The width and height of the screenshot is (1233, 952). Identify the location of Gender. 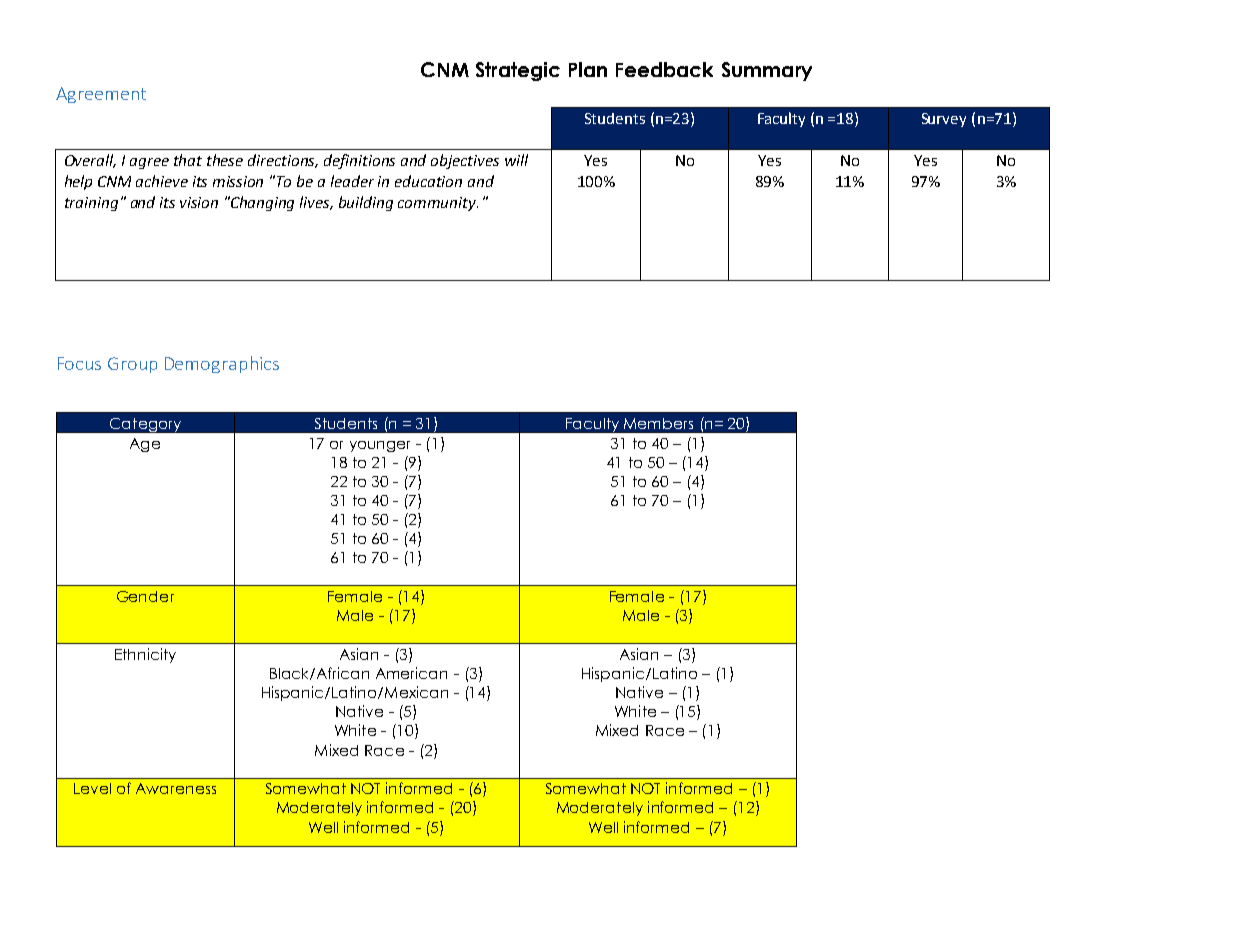
(145, 596).
